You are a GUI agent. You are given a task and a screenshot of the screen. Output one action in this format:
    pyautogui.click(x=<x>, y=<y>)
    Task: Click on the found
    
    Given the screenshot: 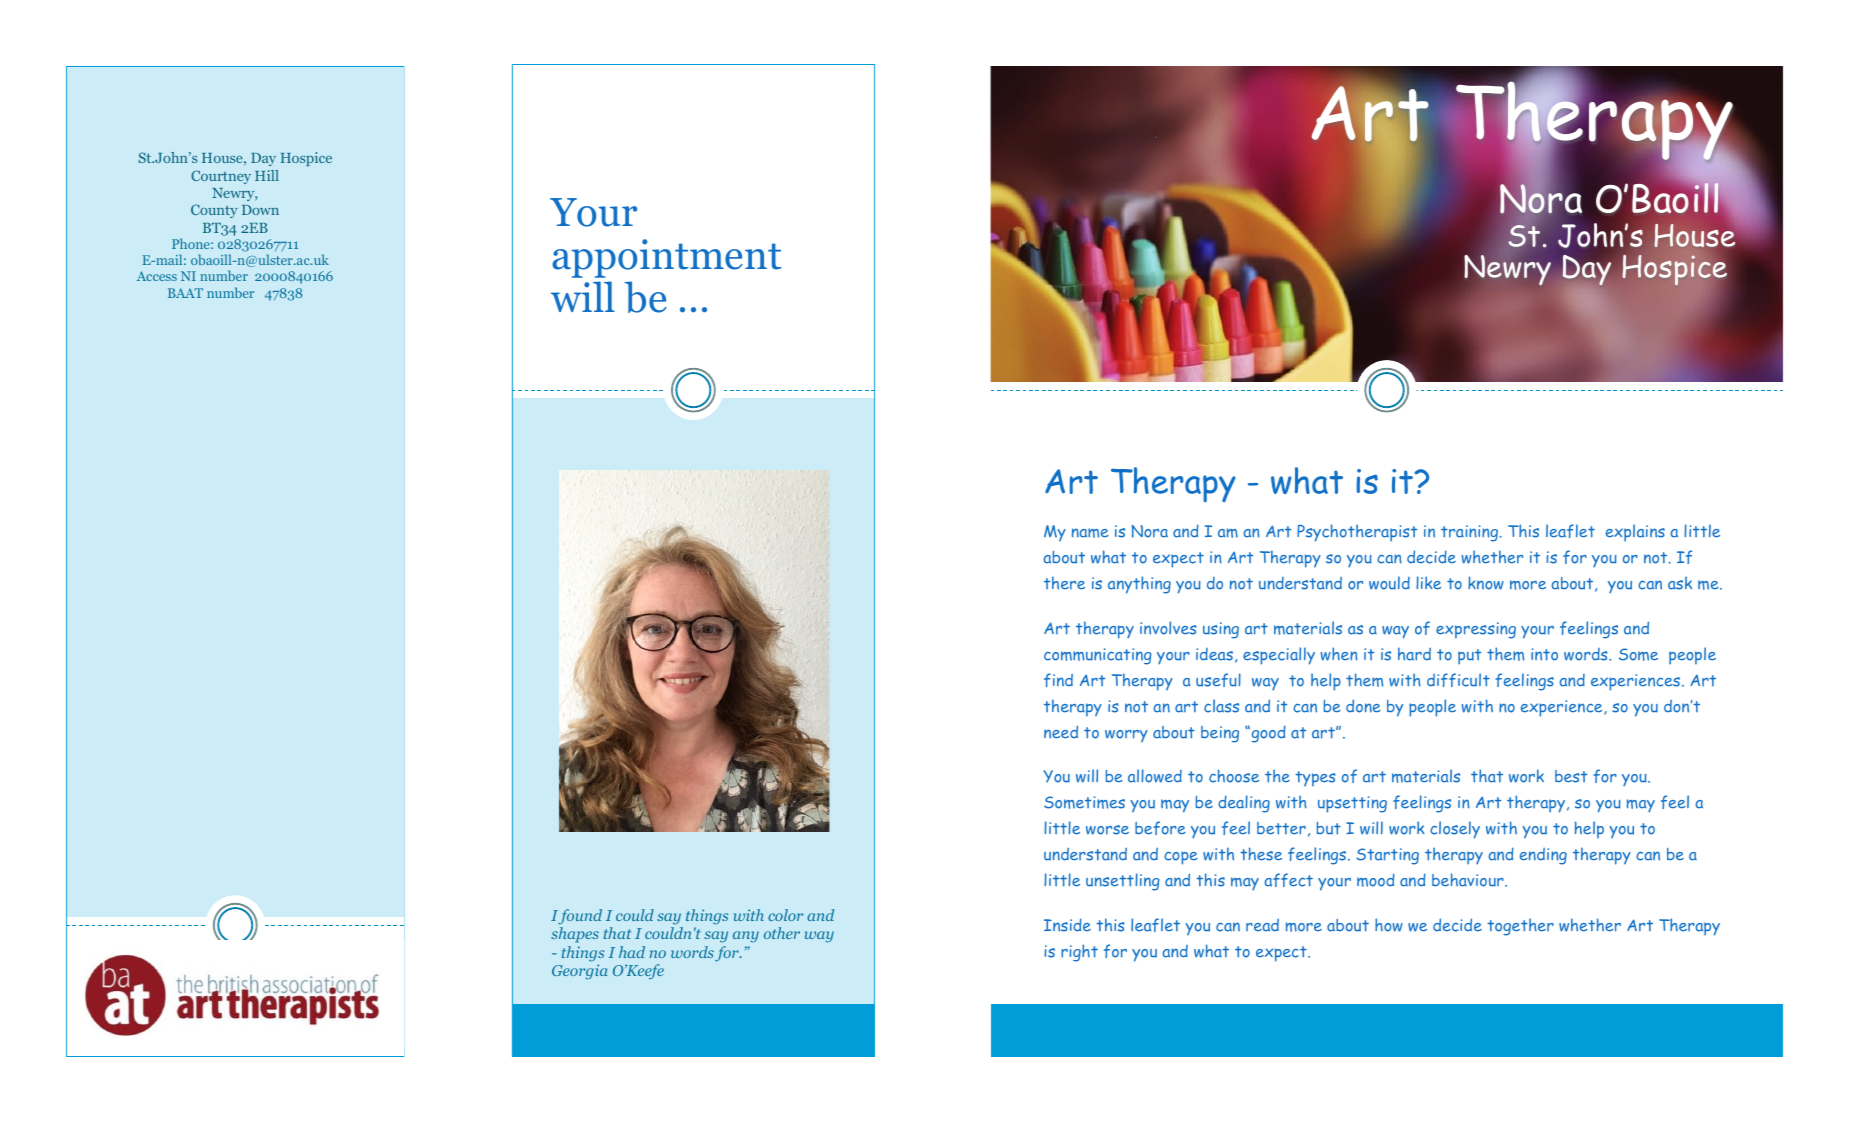 What is the action you would take?
    pyautogui.click(x=580, y=917)
